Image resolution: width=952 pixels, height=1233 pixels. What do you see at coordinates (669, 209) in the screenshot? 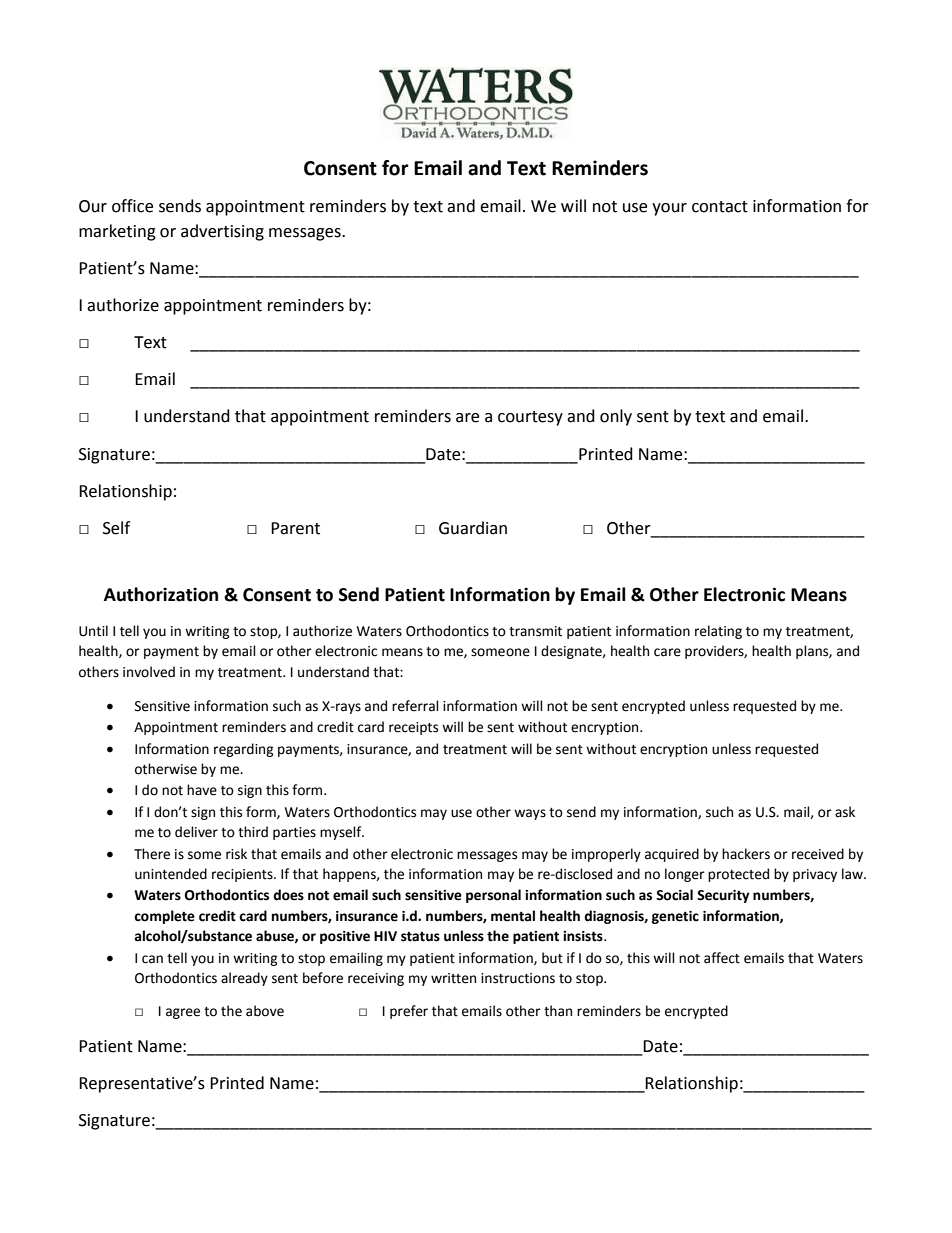
I see `your` at bounding box center [669, 209].
